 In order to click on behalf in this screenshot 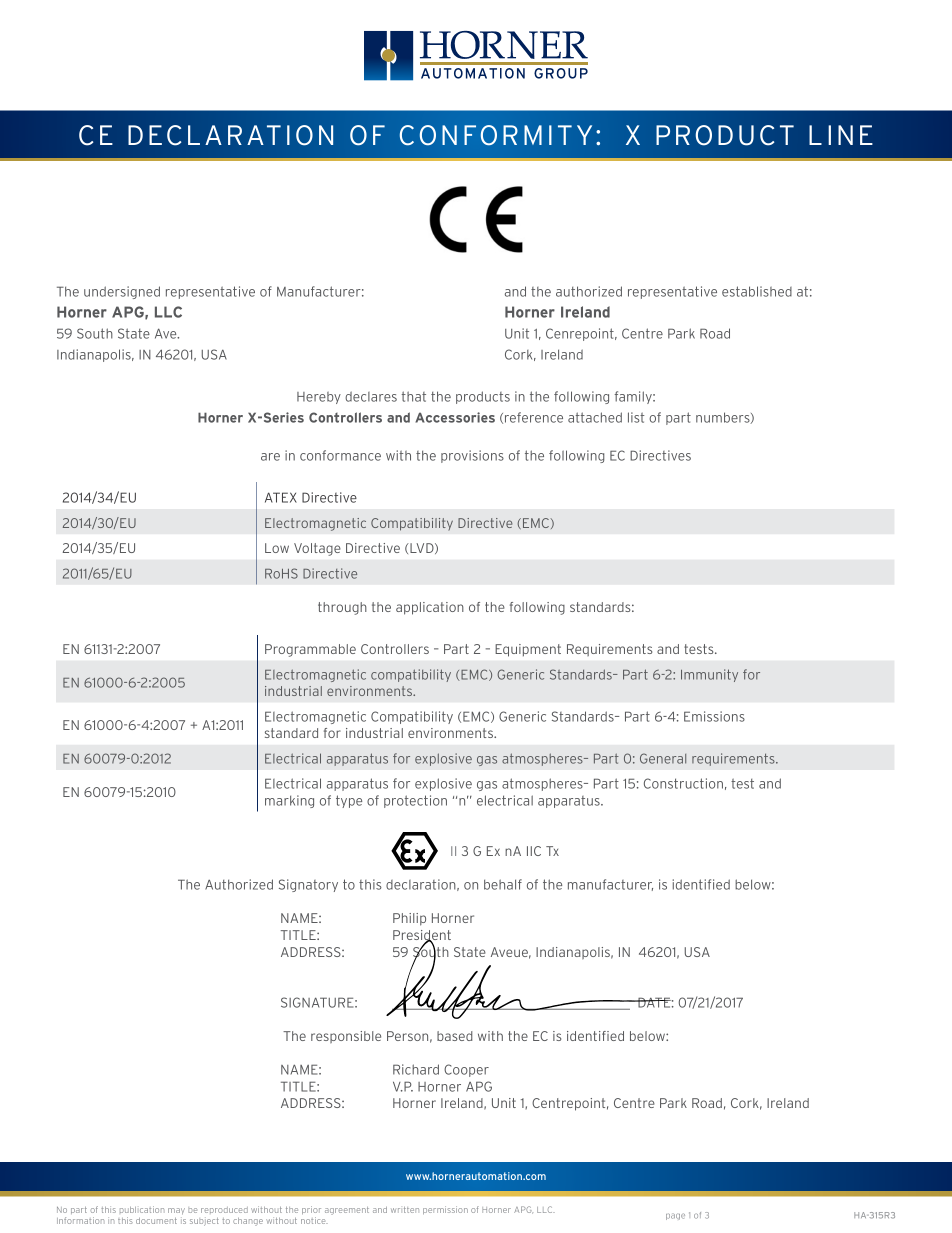, I will do `click(503, 884)`.
